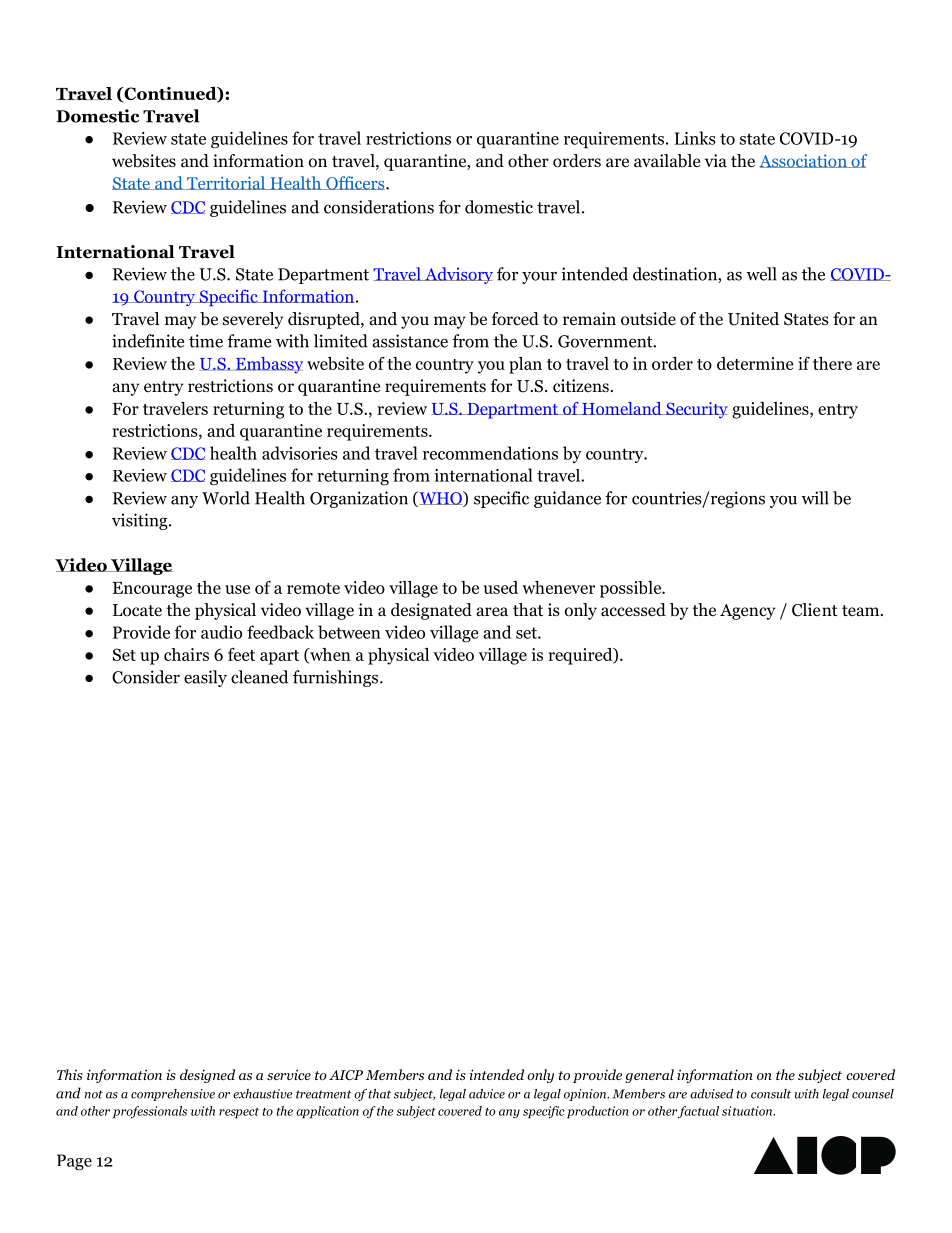 This screenshot has height=1233, width=952. I want to click on indefinite, so click(148, 341).
